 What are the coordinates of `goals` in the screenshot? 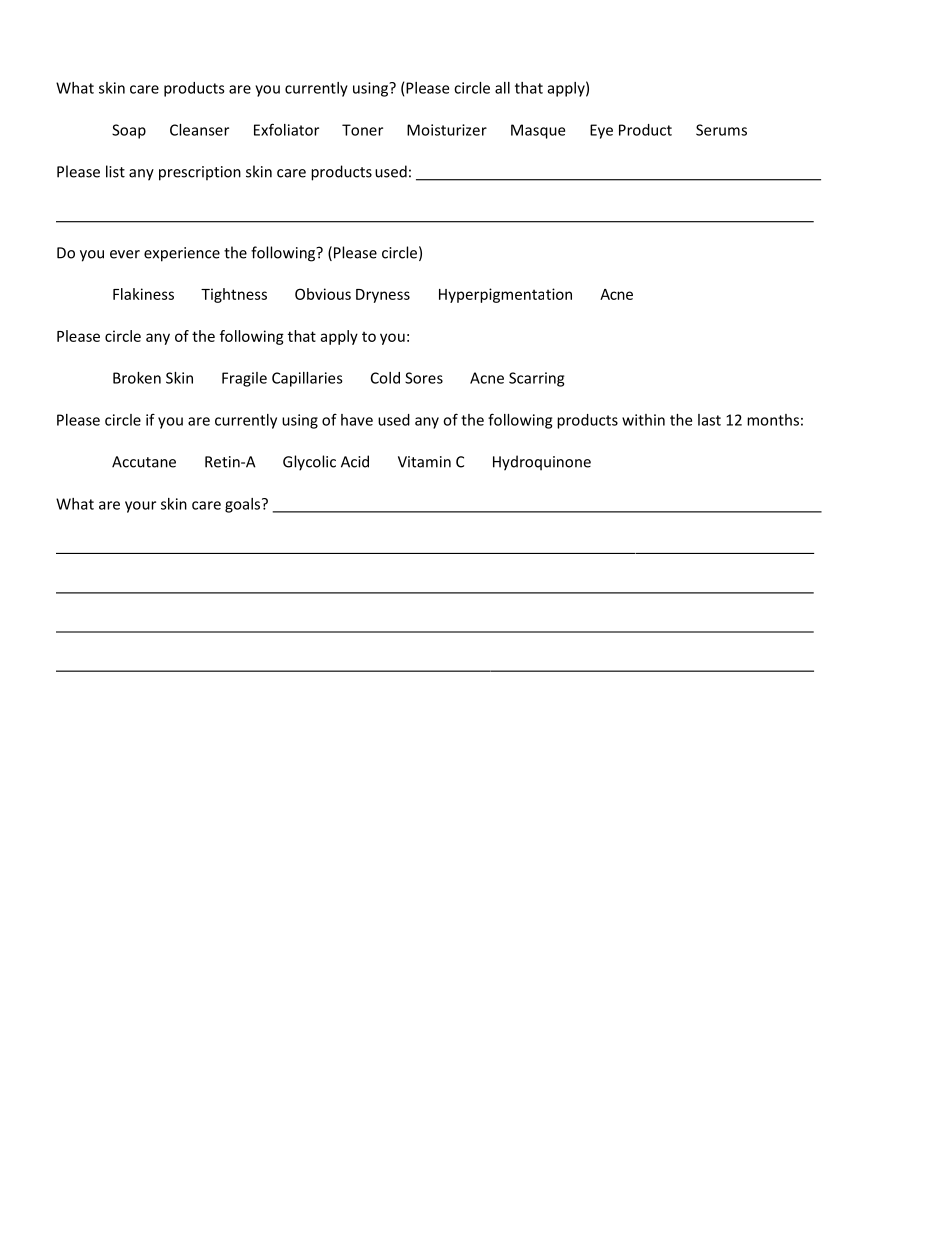 It's located at (244, 505).
